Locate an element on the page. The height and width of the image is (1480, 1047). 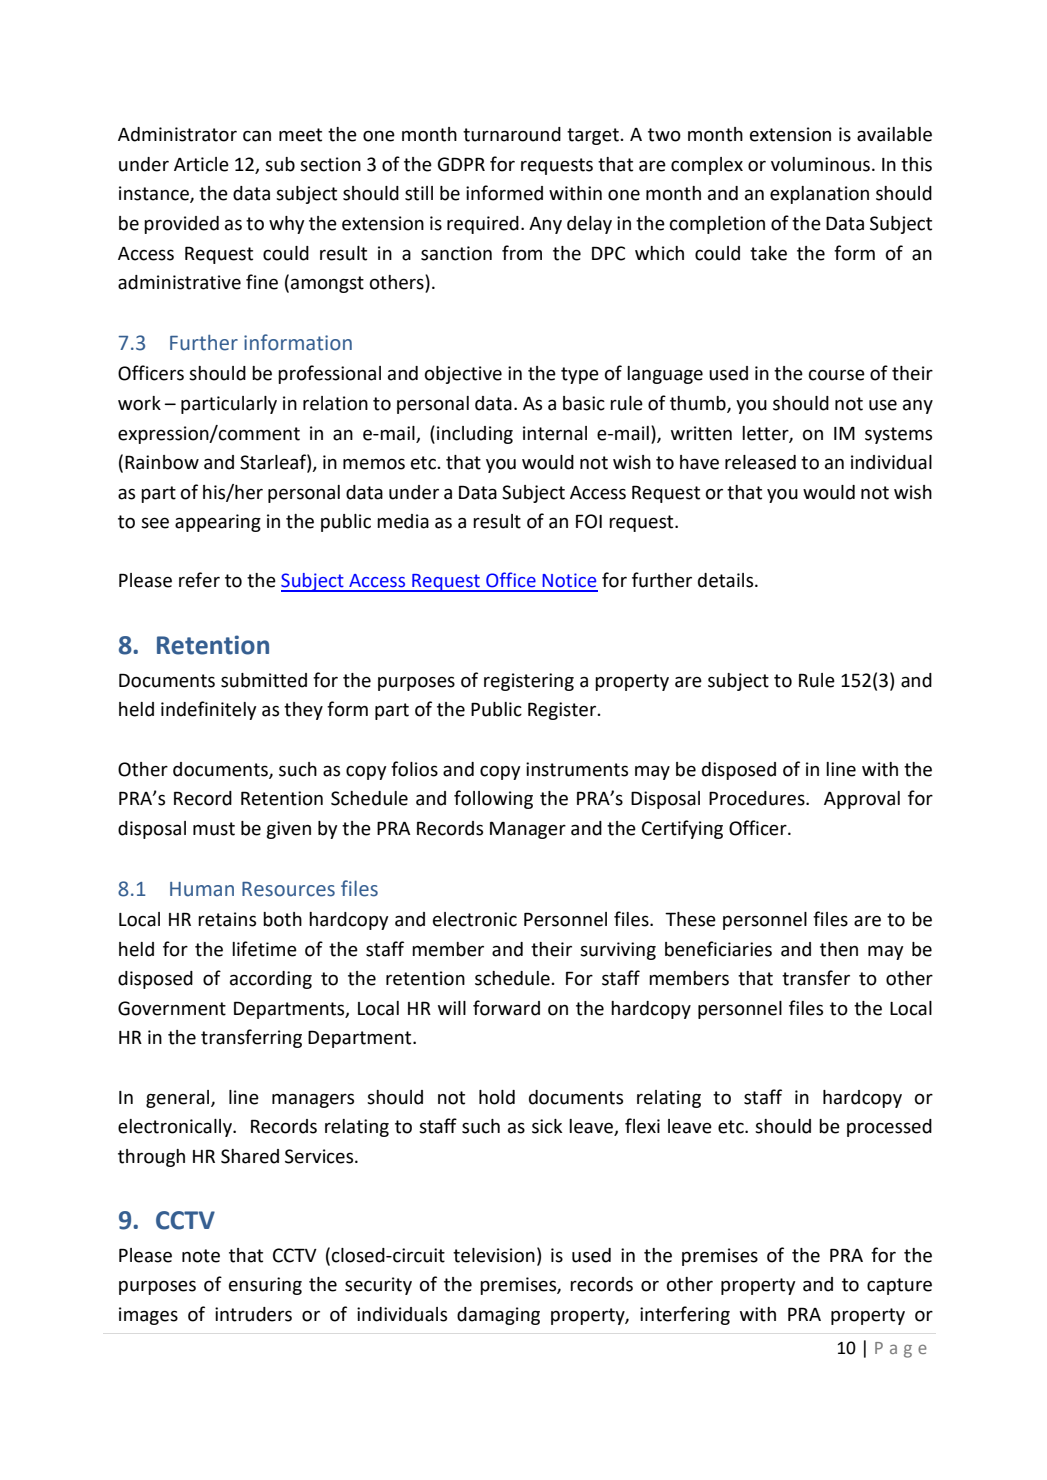
appearing is located at coordinates (218, 523).
